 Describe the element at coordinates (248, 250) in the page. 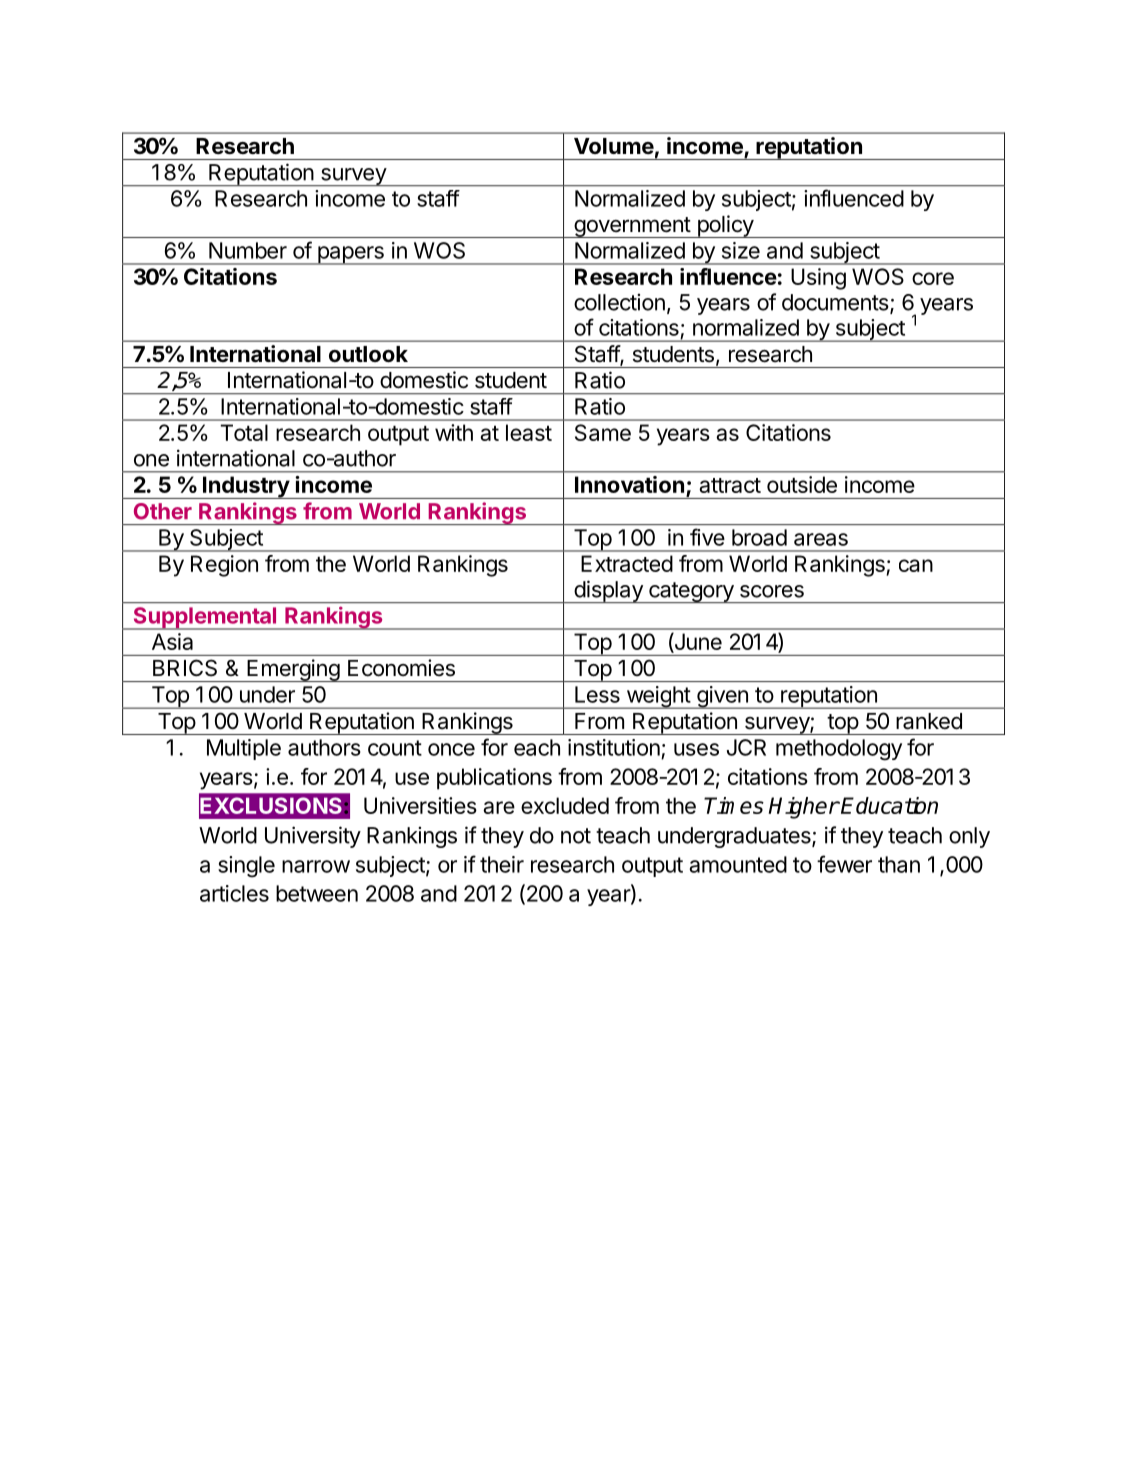

I see `Number` at that location.
